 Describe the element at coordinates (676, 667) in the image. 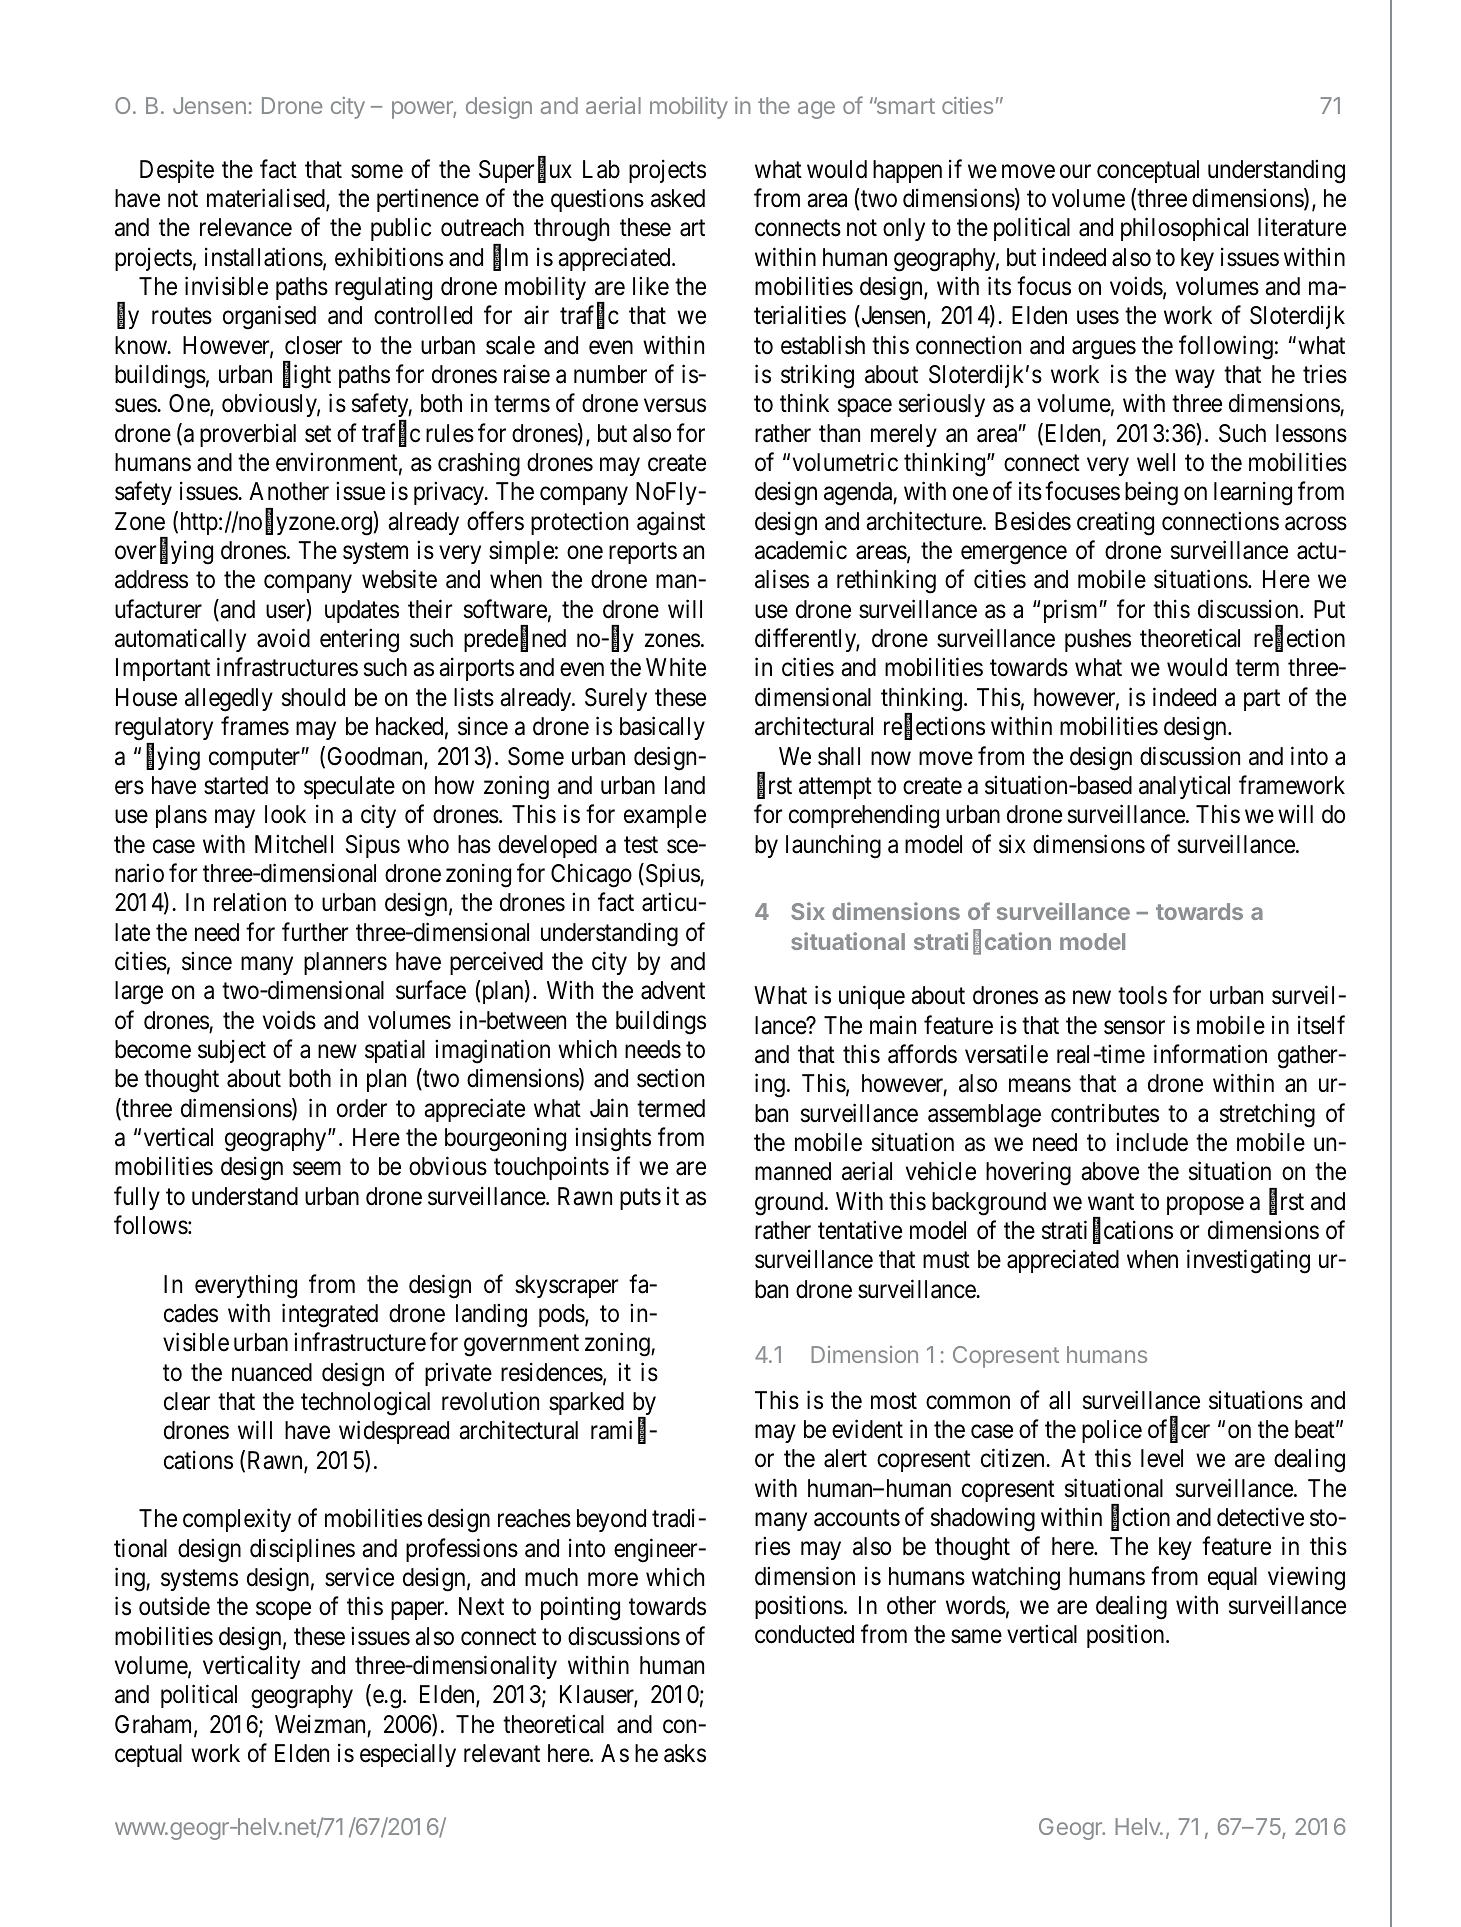

I see `White` at that location.
